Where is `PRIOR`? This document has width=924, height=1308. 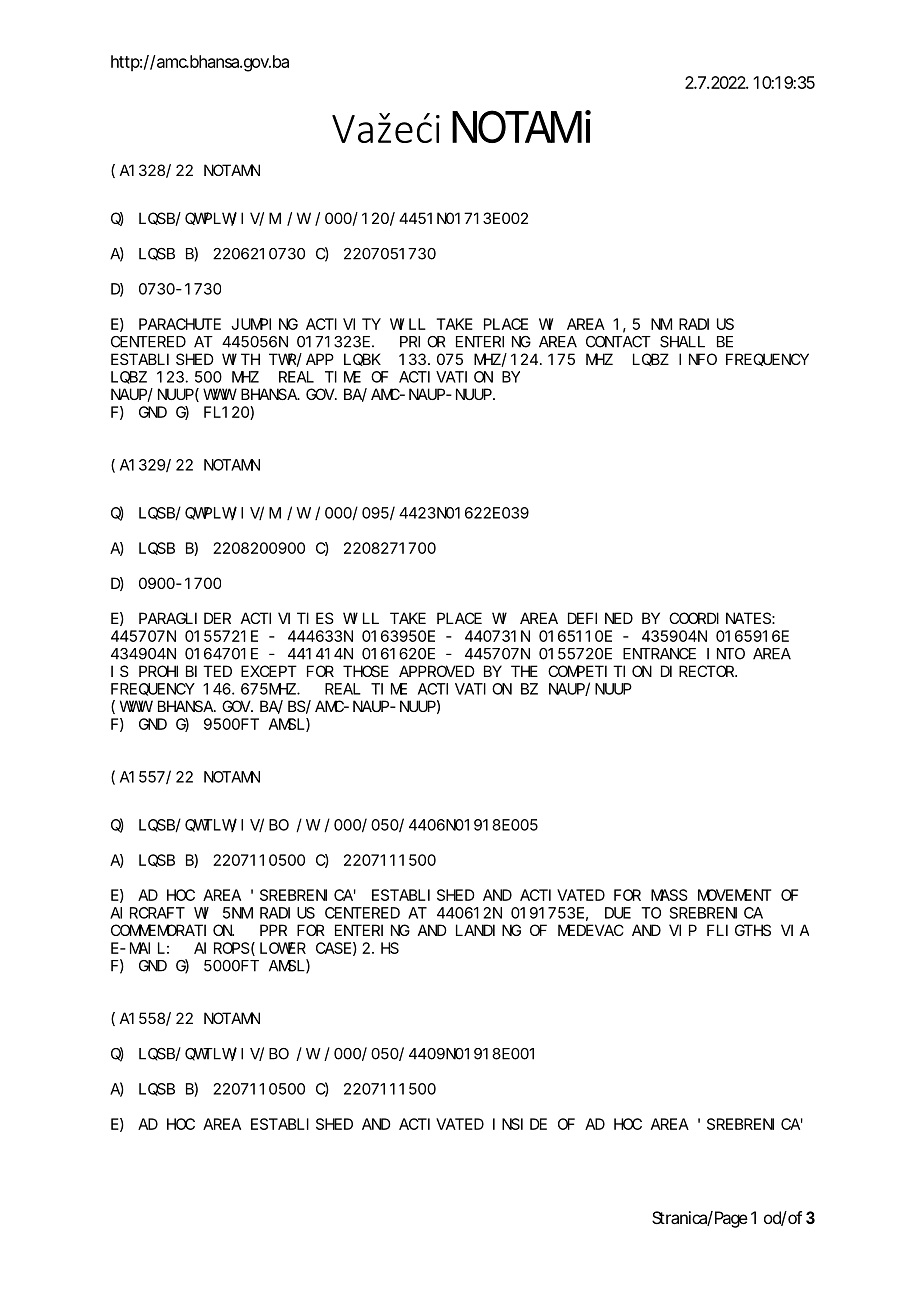
PRIOR is located at coordinates (422, 342).
